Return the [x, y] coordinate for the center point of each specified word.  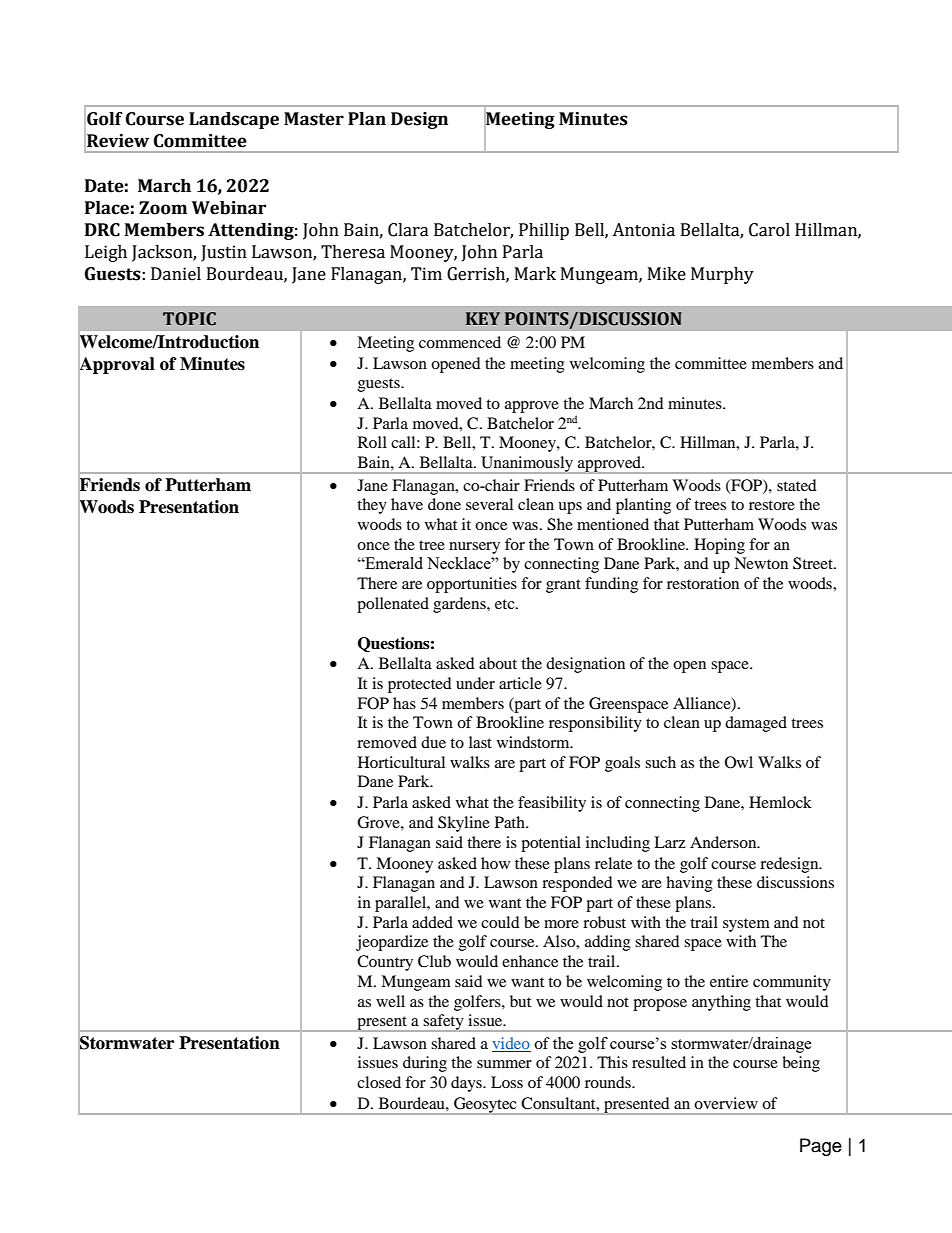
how [495, 863]
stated [797, 485]
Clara [408, 230]
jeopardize [392, 943]
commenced [460, 342]
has [404, 703]
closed [379, 1082]
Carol [769, 230]
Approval [116, 365]
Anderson [724, 842]
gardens [460, 605]
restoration [703, 583]
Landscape [234, 120]
